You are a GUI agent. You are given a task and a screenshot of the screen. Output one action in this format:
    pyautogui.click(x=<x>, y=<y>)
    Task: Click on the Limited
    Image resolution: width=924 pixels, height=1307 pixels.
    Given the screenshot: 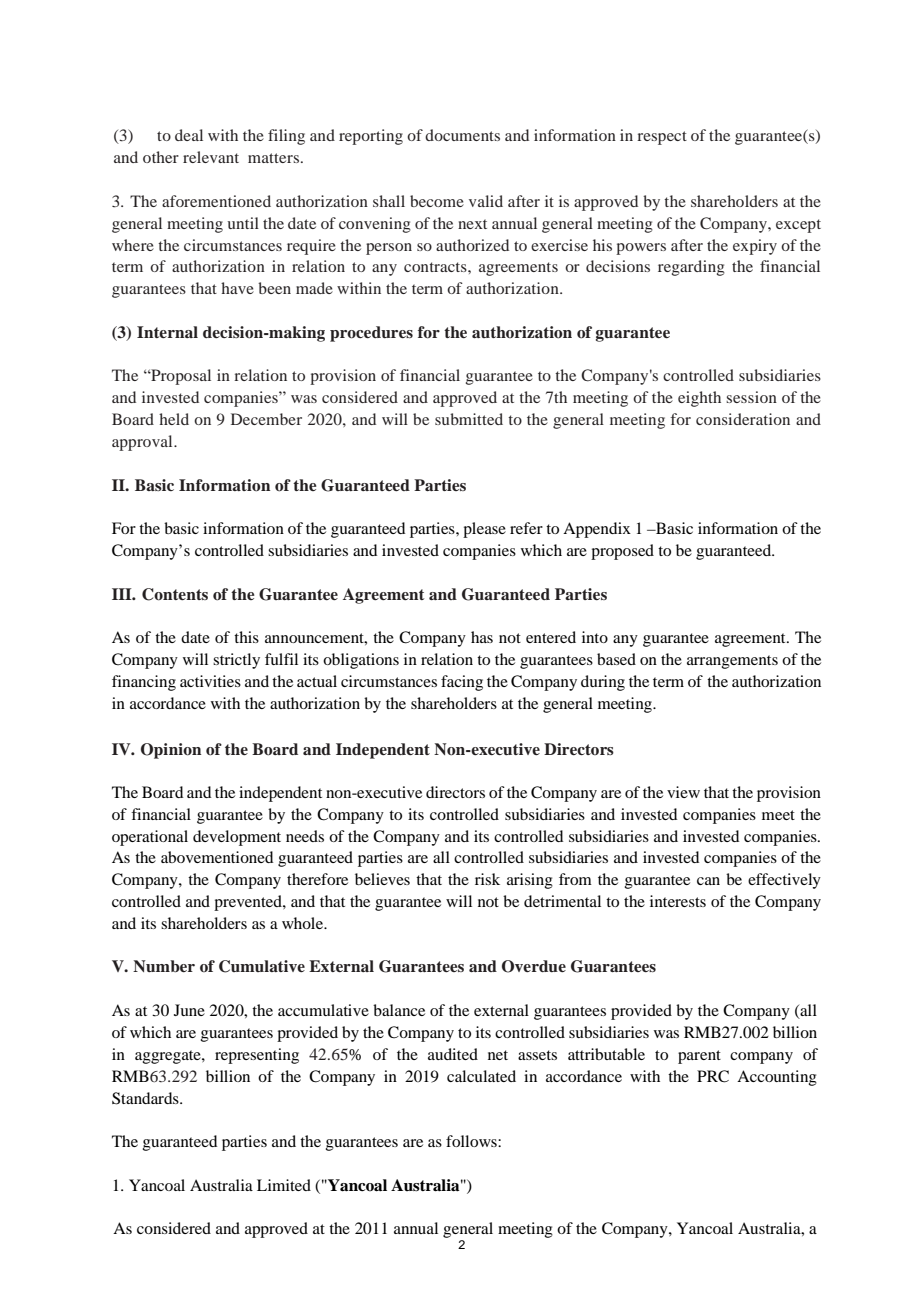 What is the action you would take?
    pyautogui.click(x=284, y=1185)
